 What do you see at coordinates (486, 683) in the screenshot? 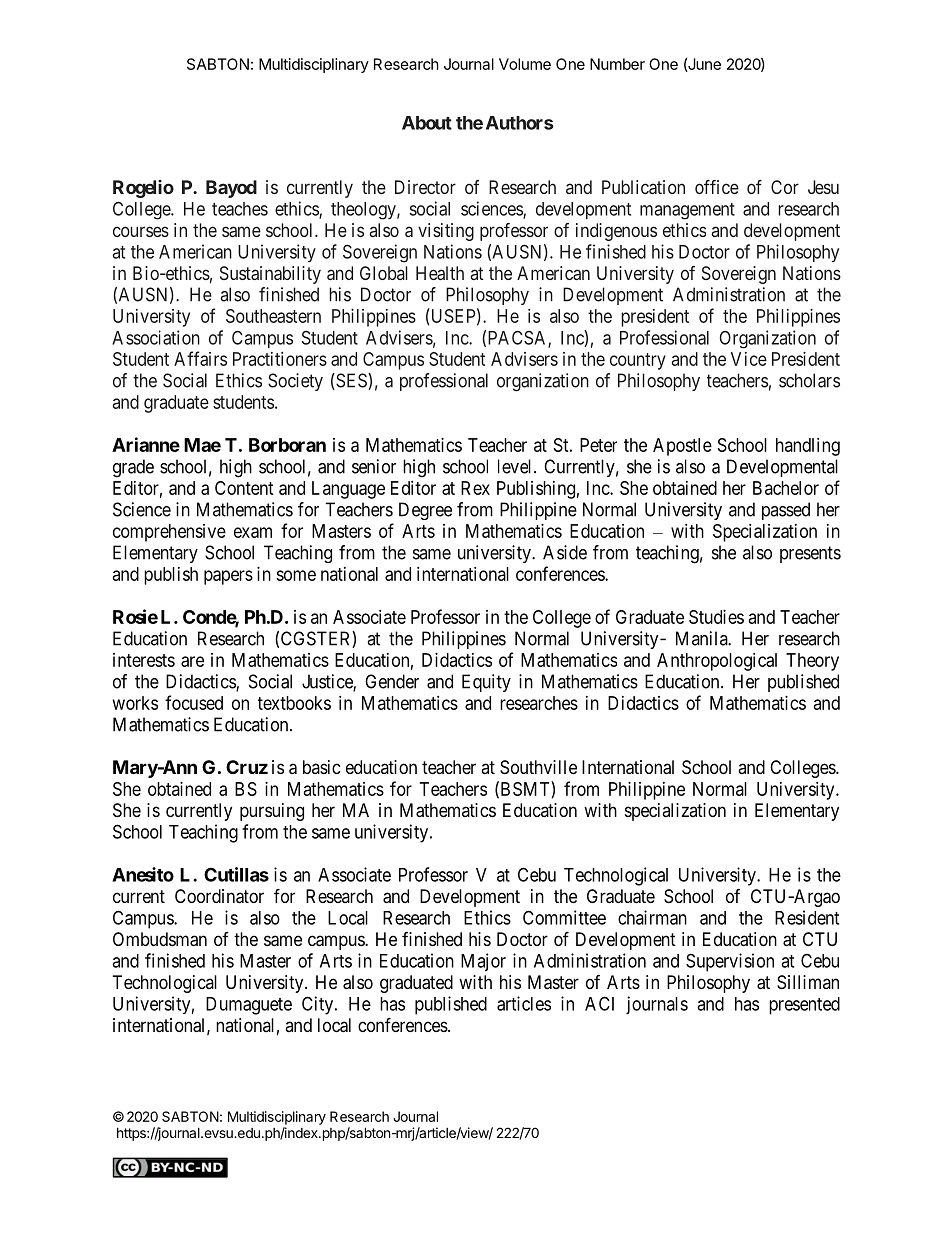
I see `Equity` at bounding box center [486, 683].
